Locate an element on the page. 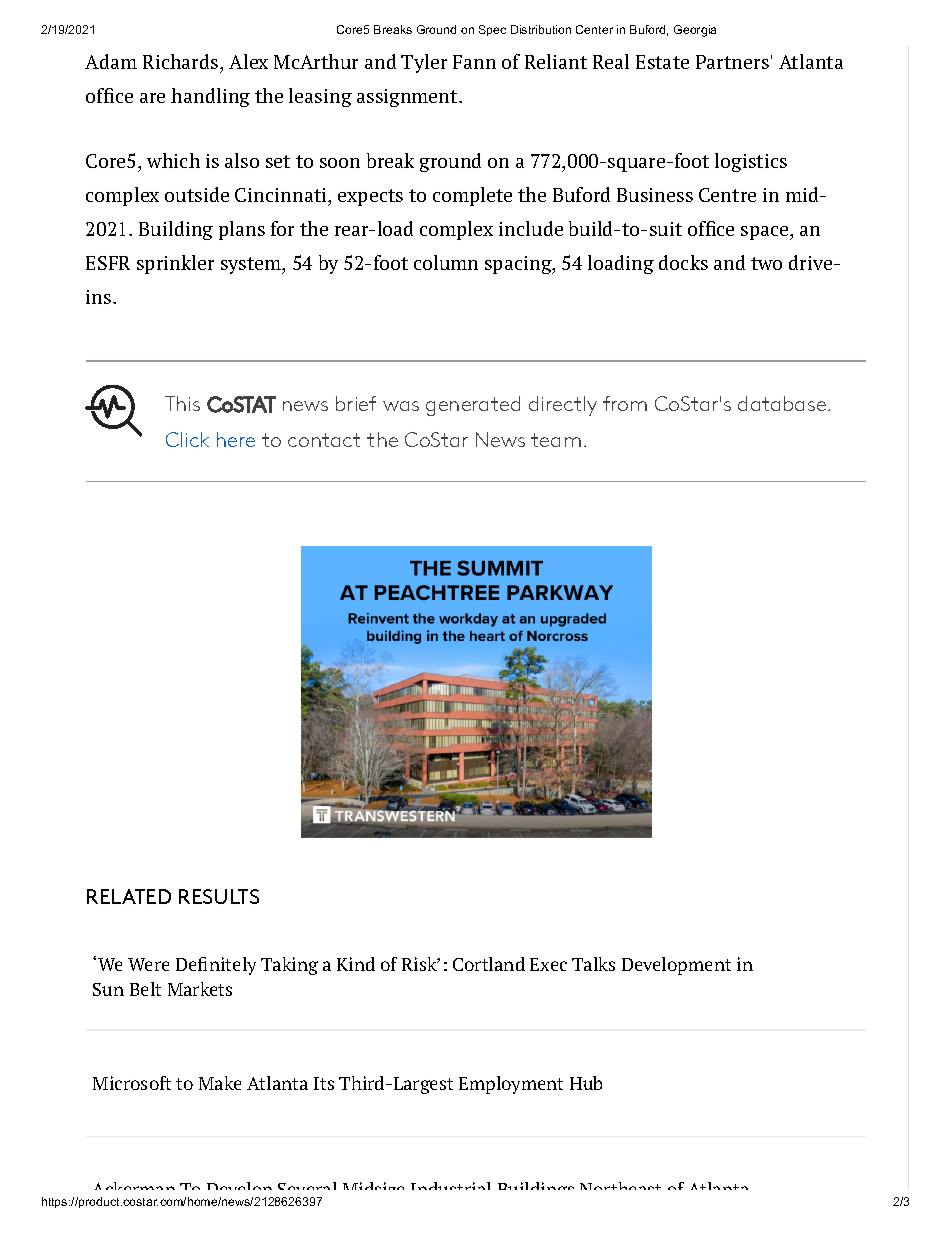  Tyler is located at coordinates (424, 63).
